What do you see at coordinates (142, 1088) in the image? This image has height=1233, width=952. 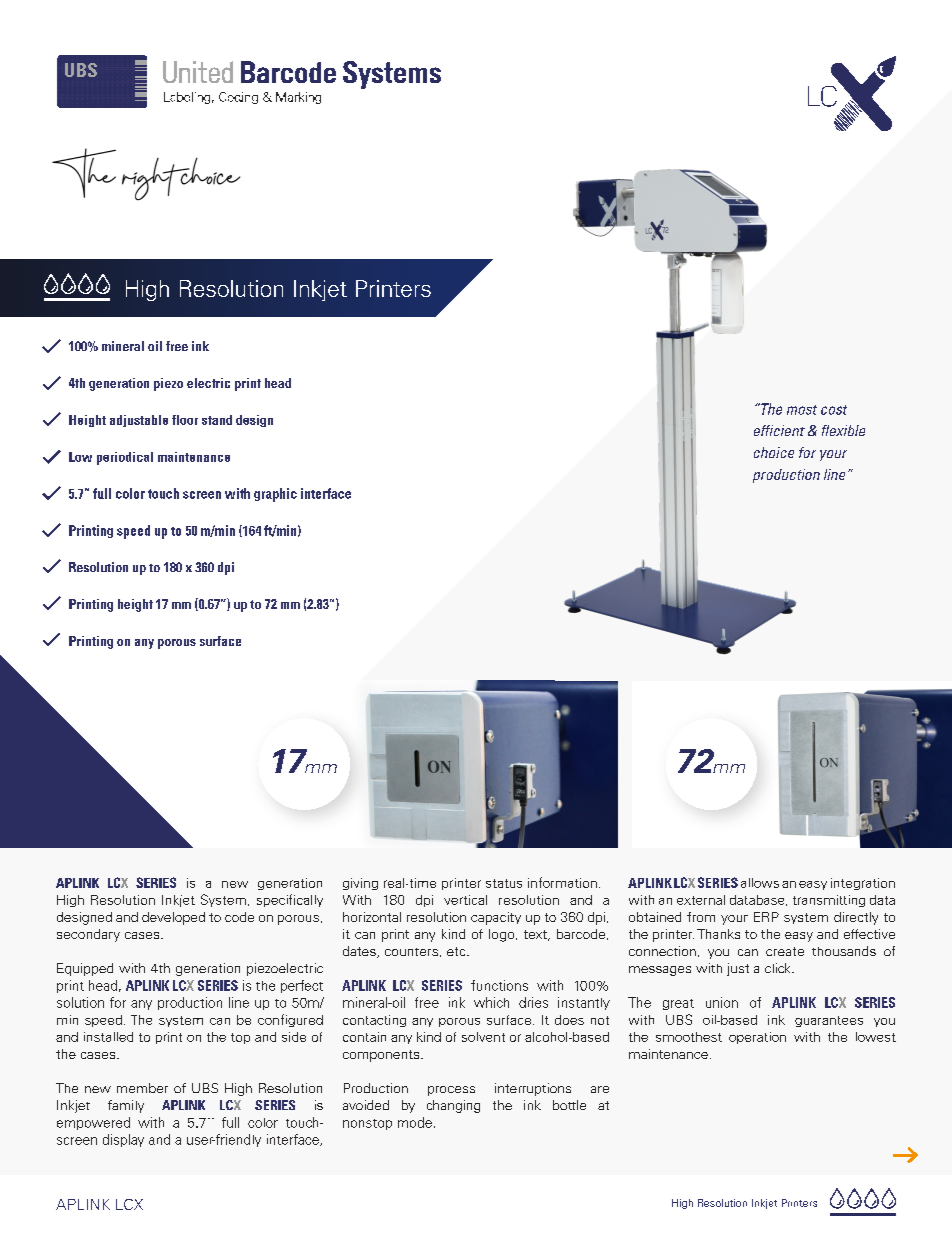 I see `member` at bounding box center [142, 1088].
